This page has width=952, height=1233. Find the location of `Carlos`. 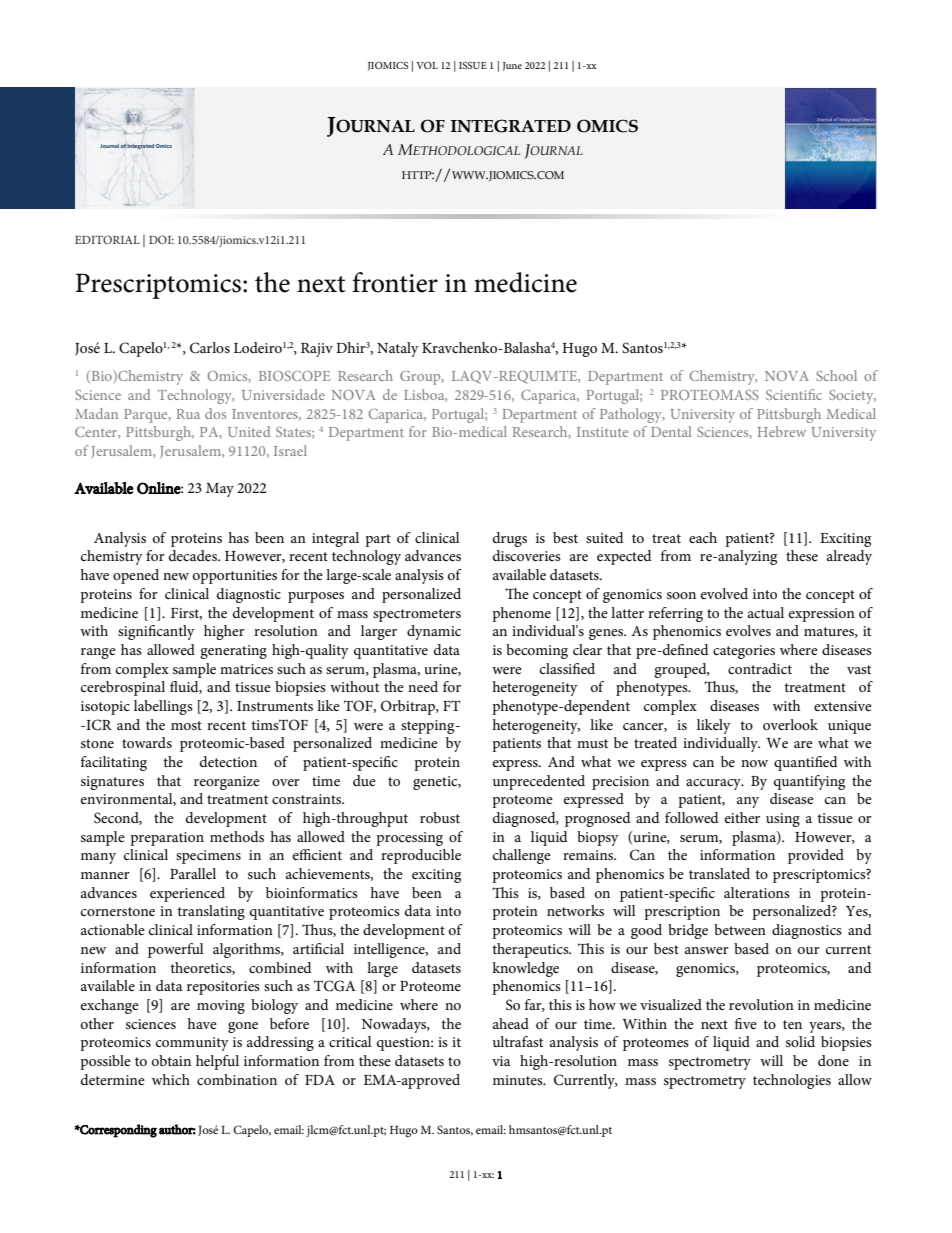

Carlos is located at coordinates (210, 348).
